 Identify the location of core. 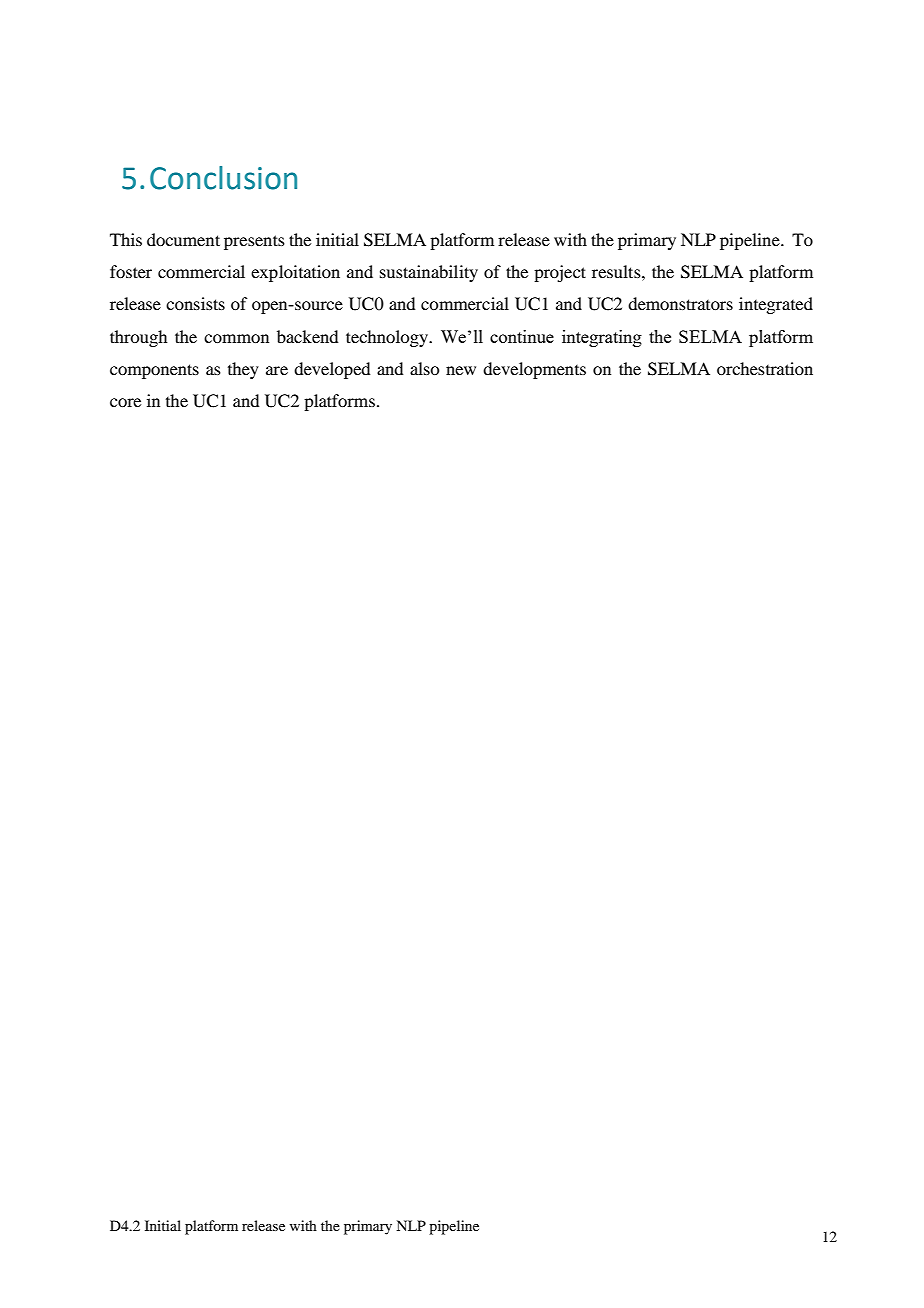
(125, 402).
